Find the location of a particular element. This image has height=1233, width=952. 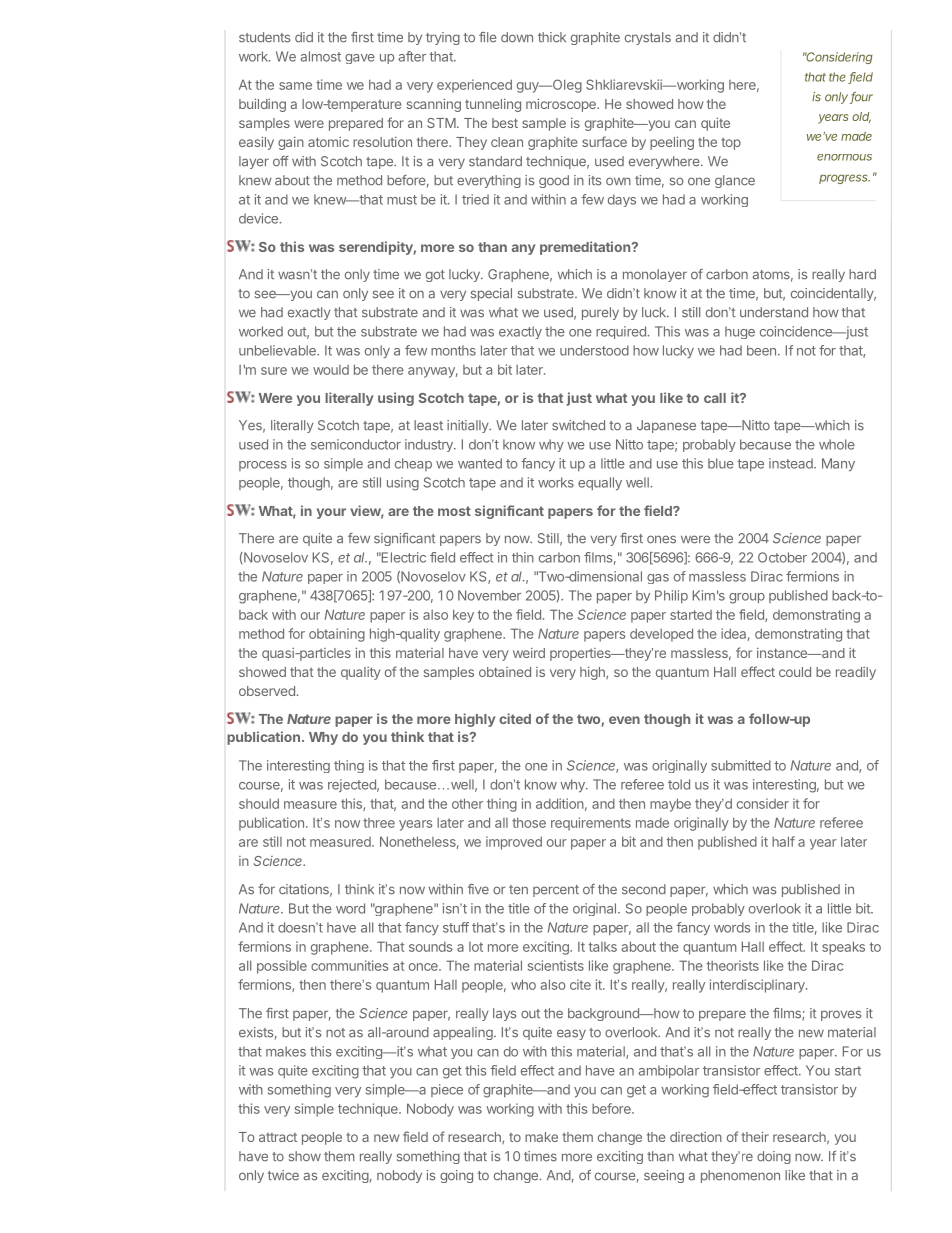

gave is located at coordinates (360, 59).
